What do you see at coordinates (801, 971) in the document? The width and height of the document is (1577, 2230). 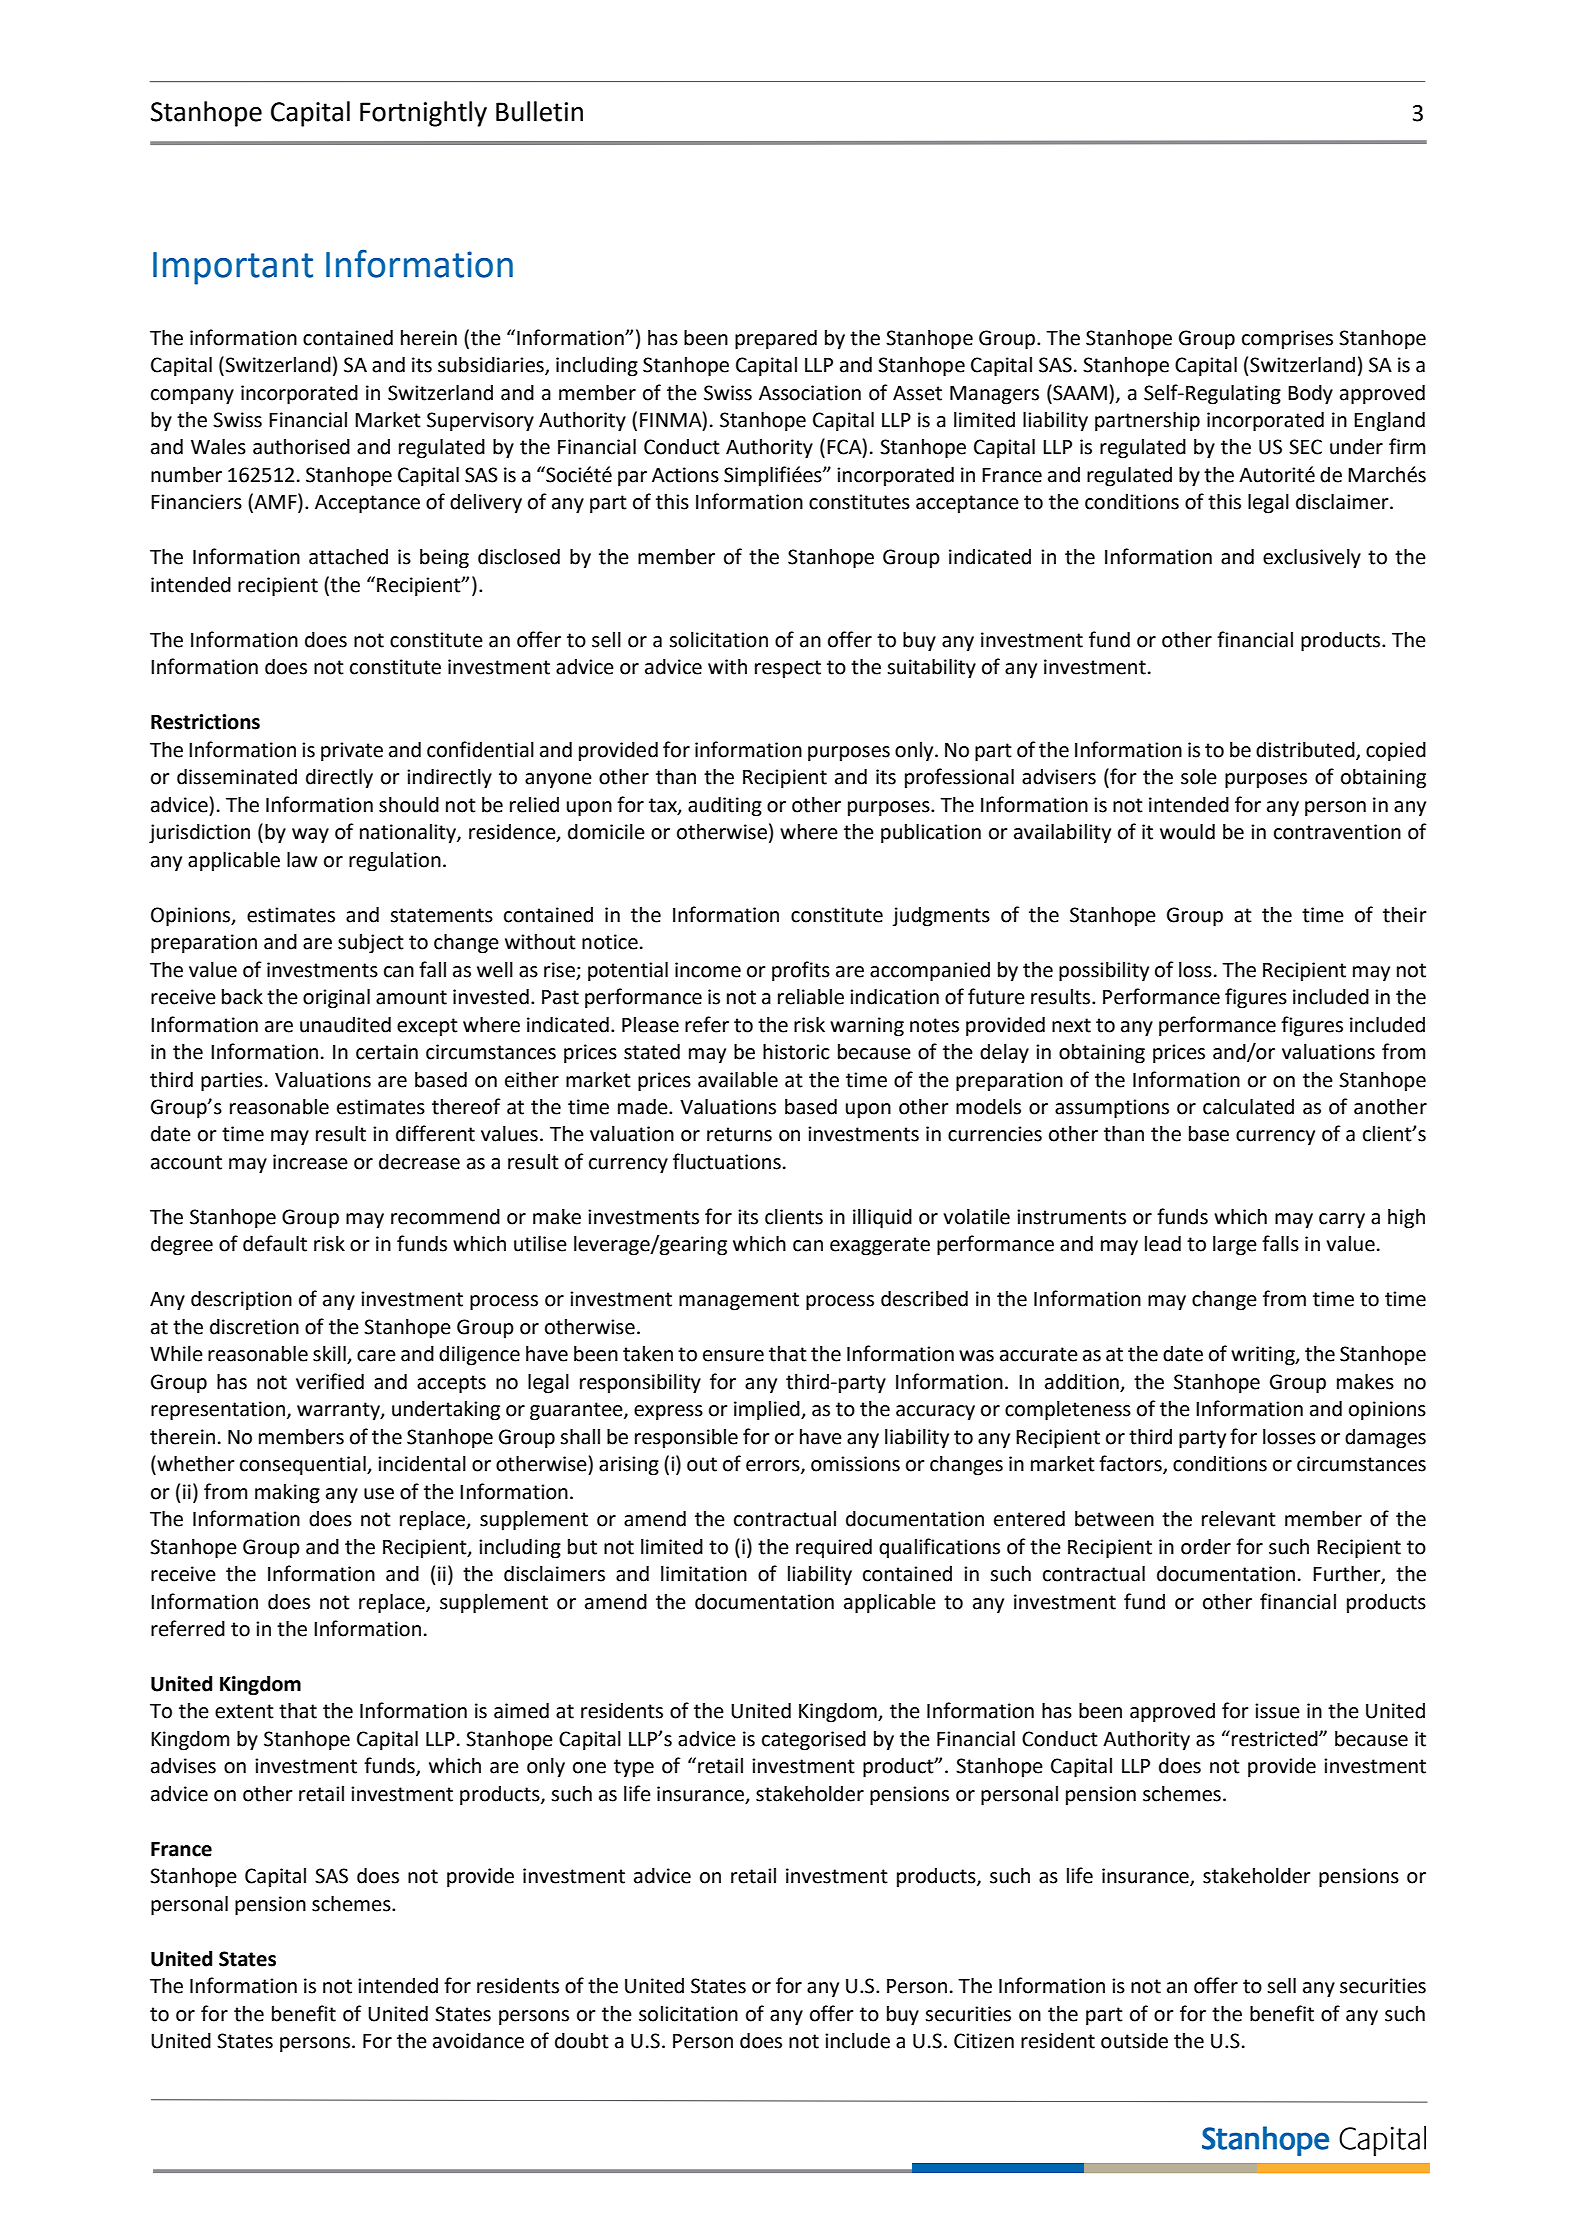 I see `profits` at bounding box center [801, 971].
